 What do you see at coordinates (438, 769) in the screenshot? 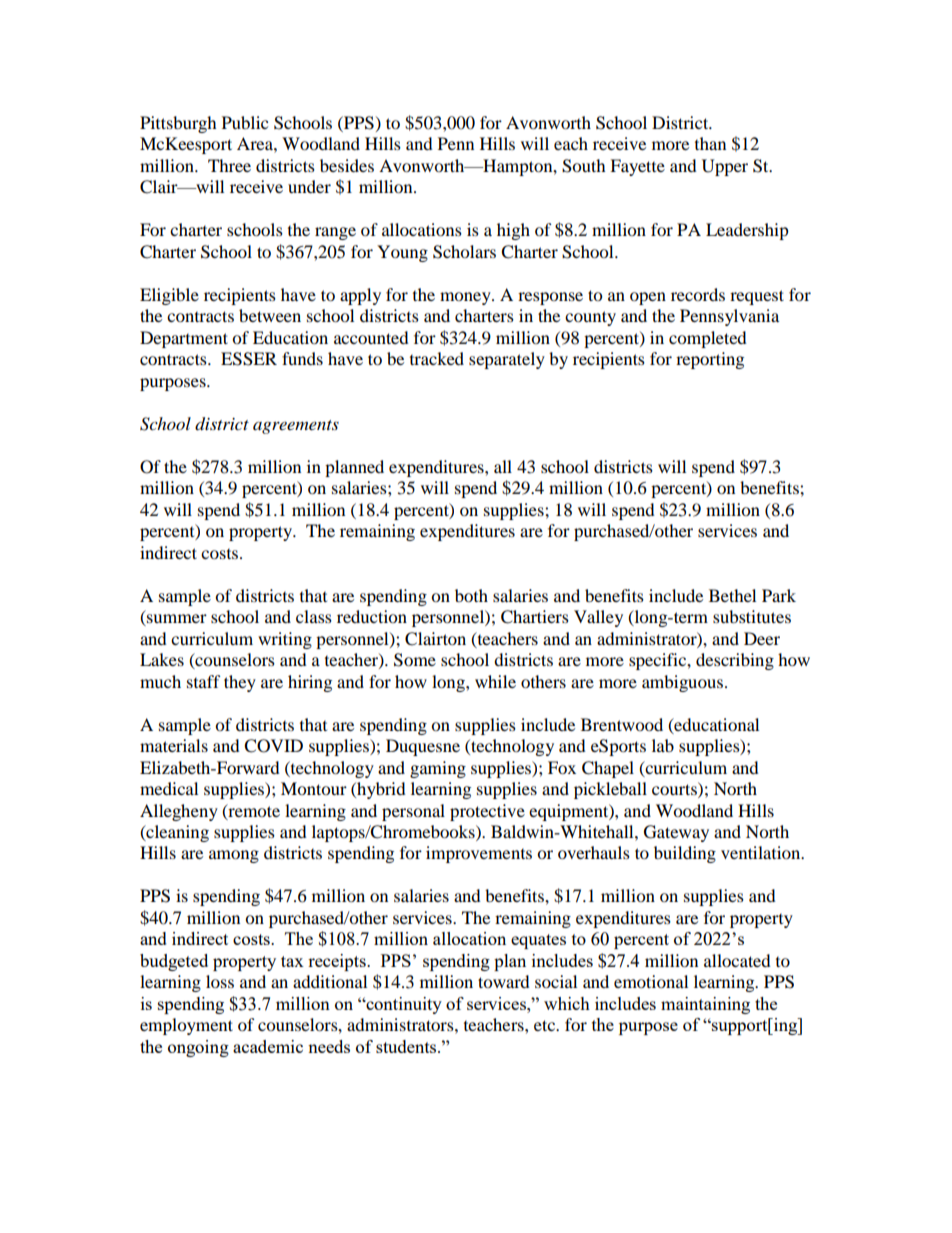
I see `gaming` at bounding box center [438, 769].
